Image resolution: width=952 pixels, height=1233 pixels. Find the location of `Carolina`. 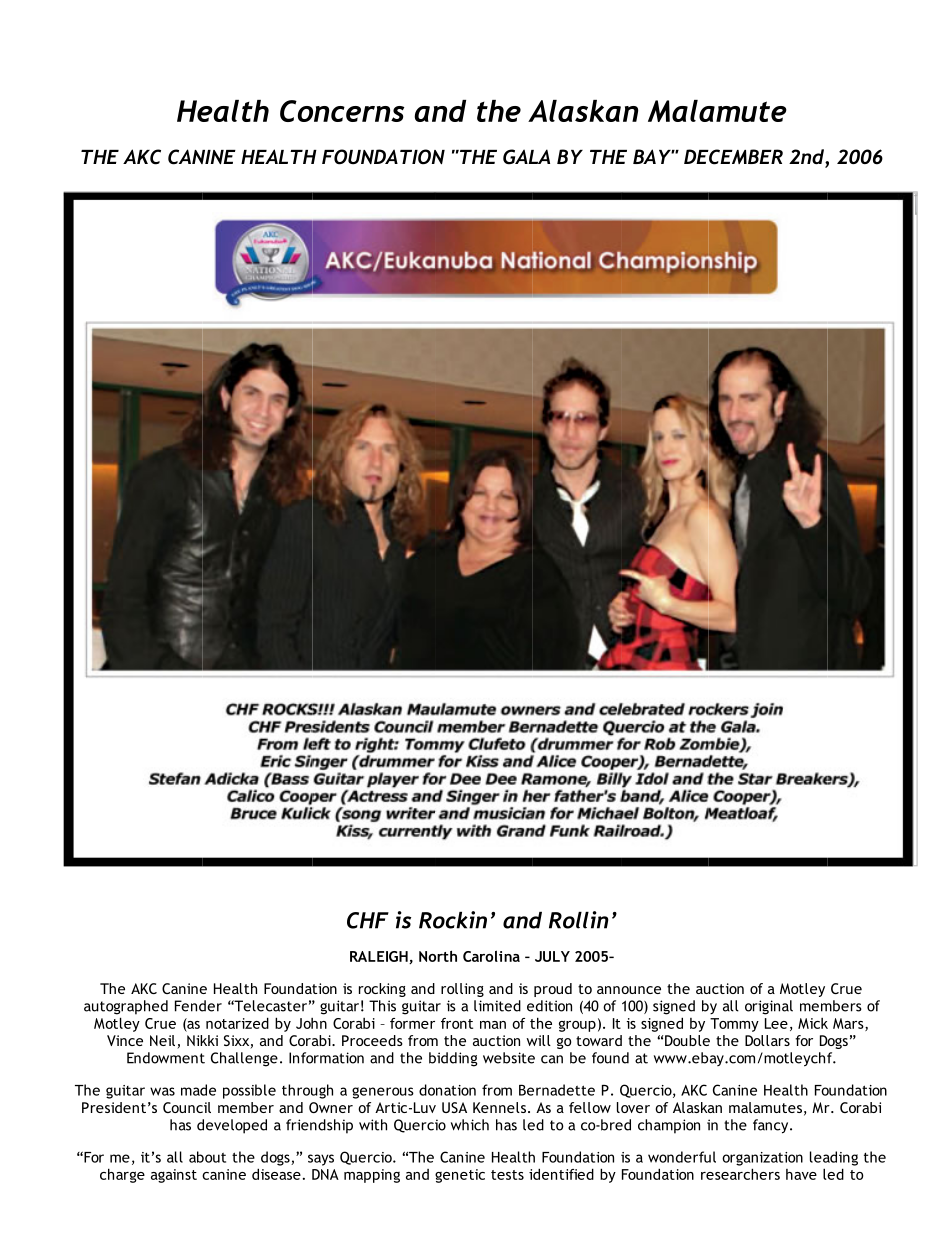

Carolina is located at coordinates (491, 956).
